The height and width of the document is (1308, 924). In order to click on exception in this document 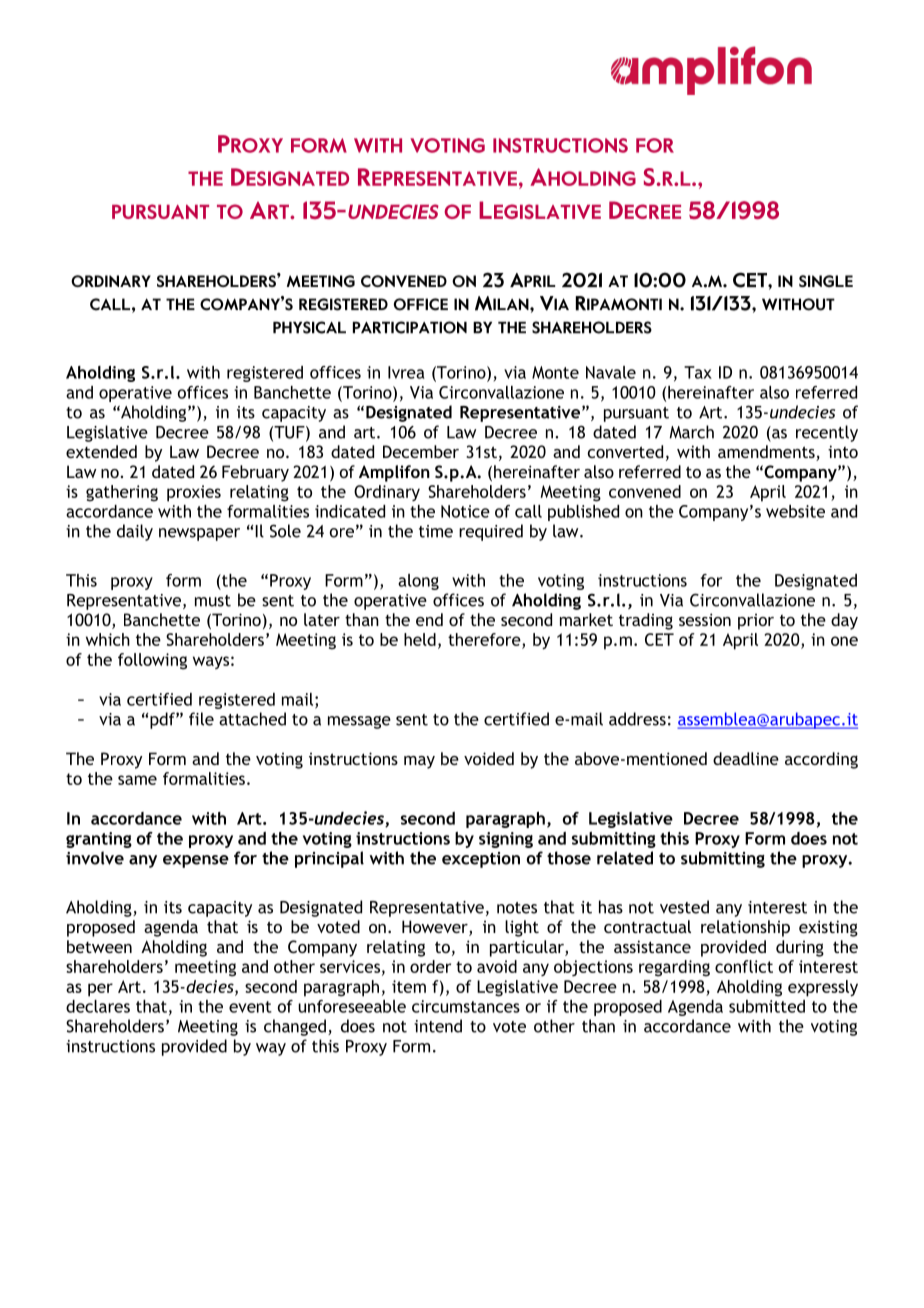, I will do `click(481, 860)`.
